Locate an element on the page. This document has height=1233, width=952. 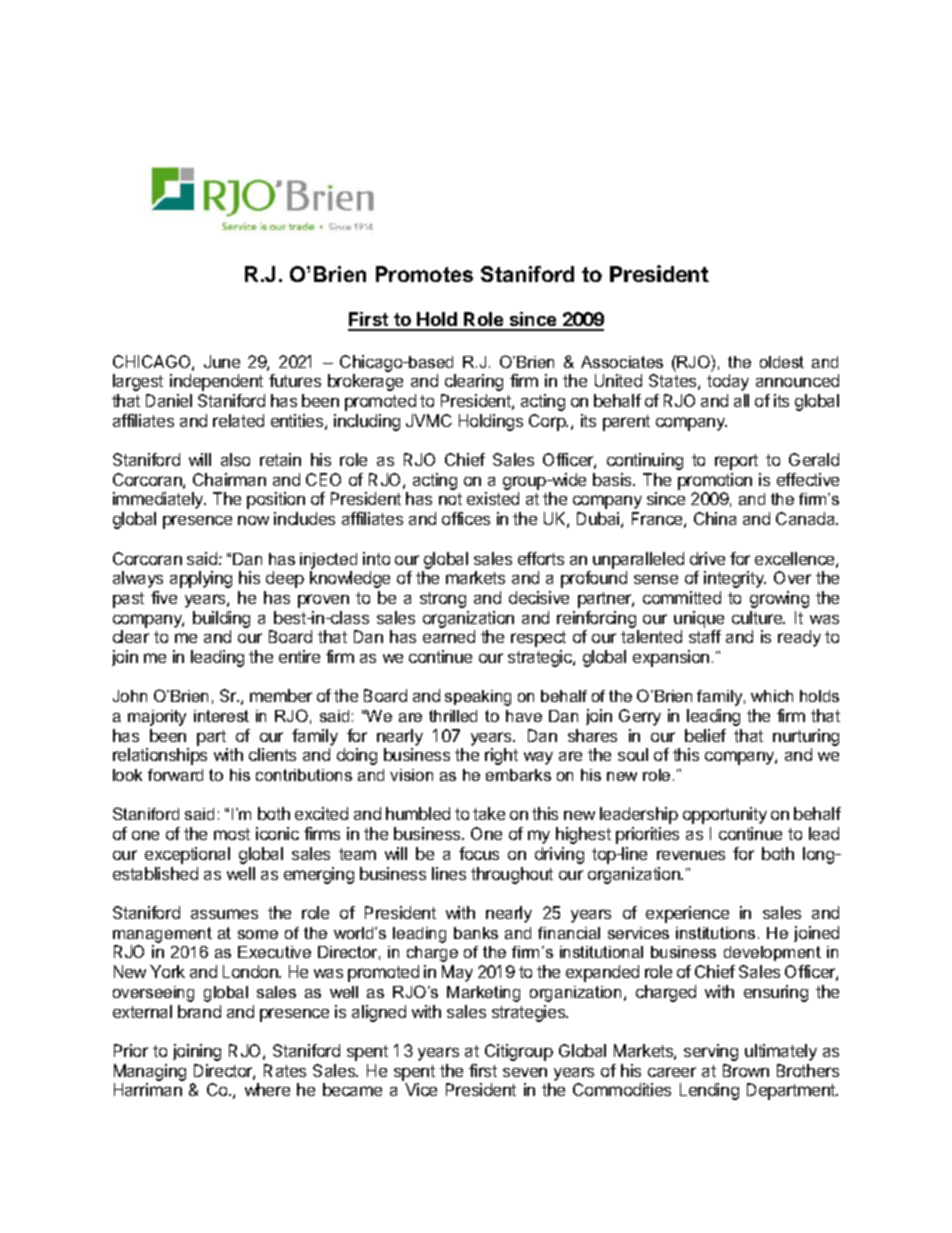
Managing is located at coordinates (150, 1072).
